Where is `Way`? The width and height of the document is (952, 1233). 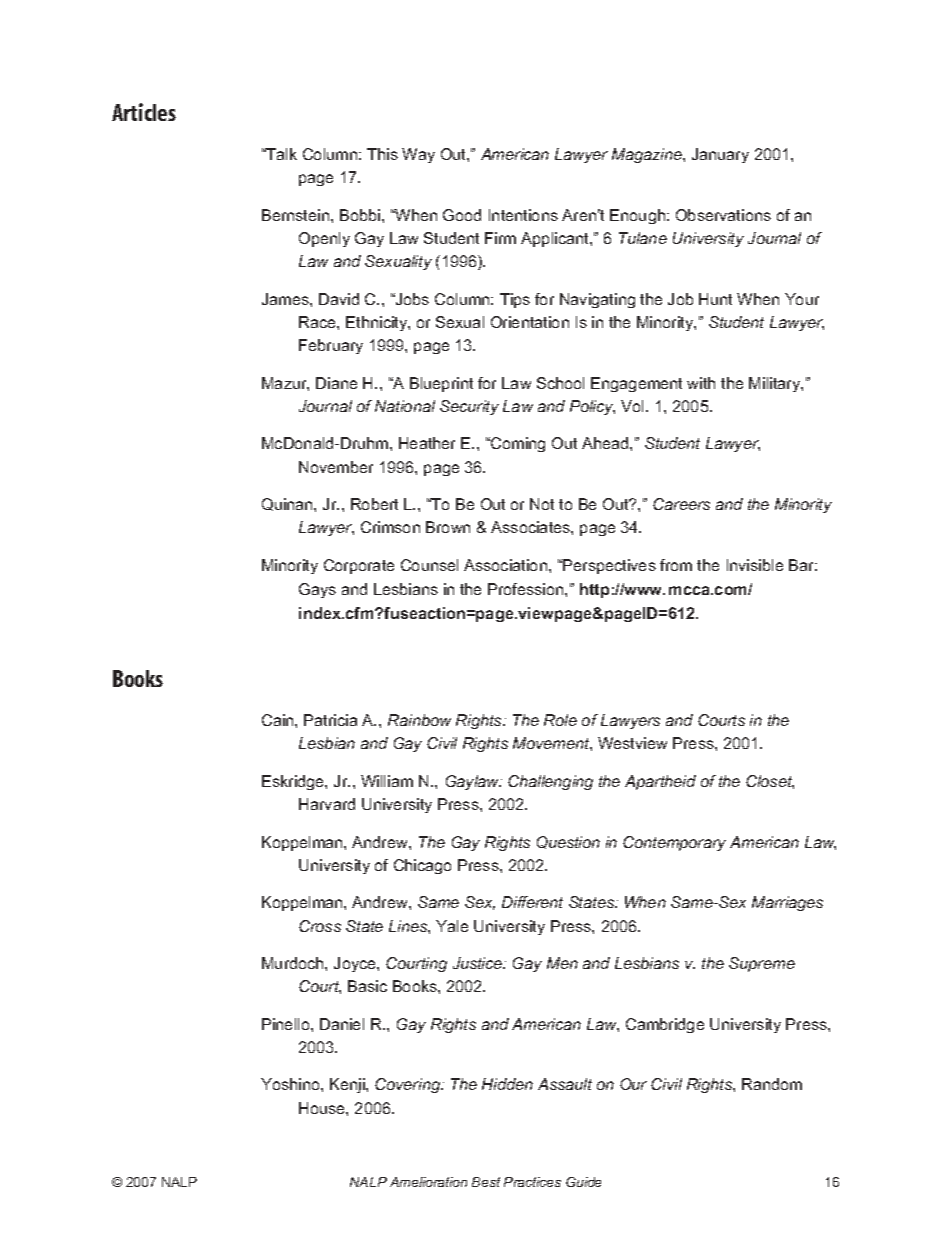
Way is located at coordinates (418, 155).
